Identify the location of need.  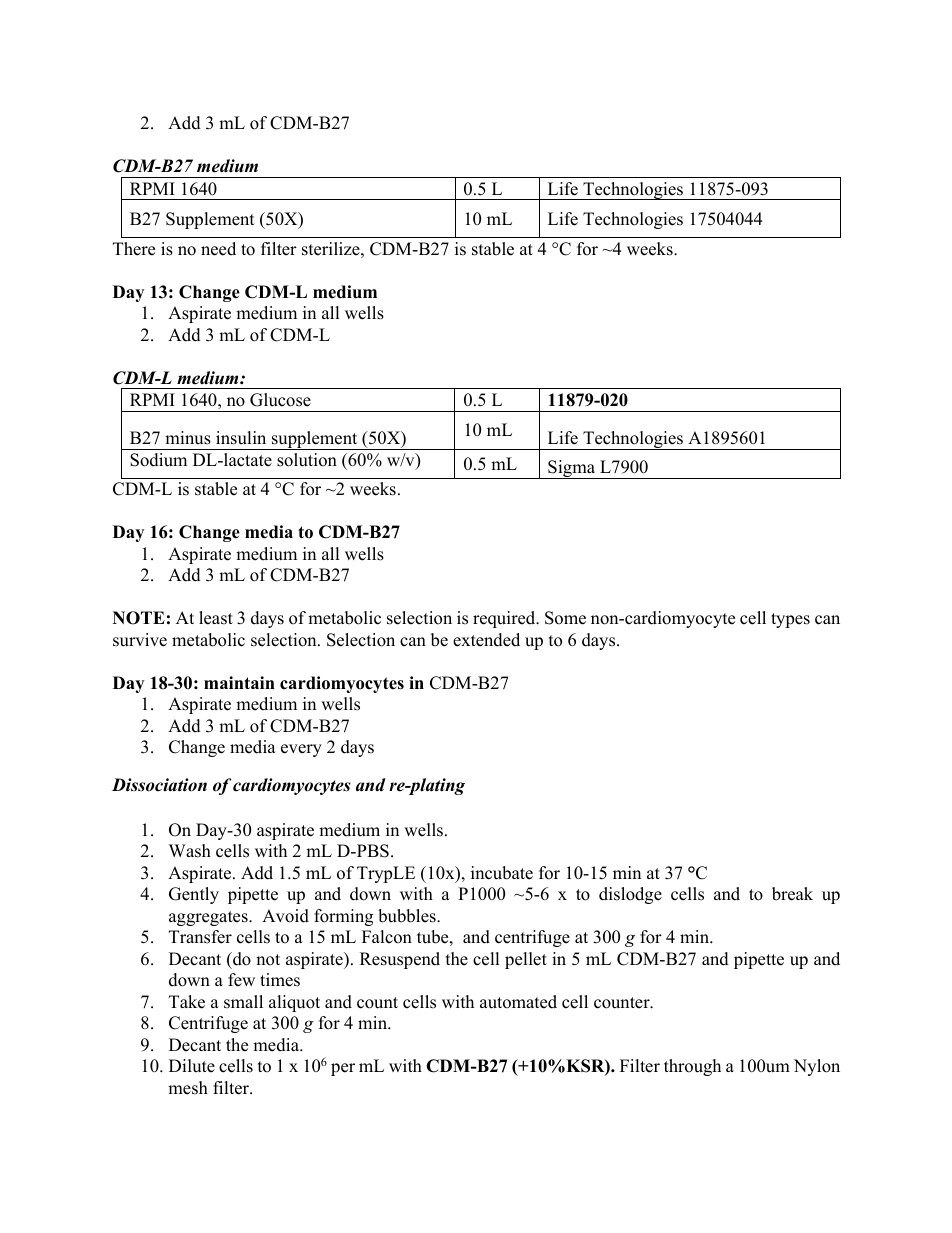
(218, 249).
